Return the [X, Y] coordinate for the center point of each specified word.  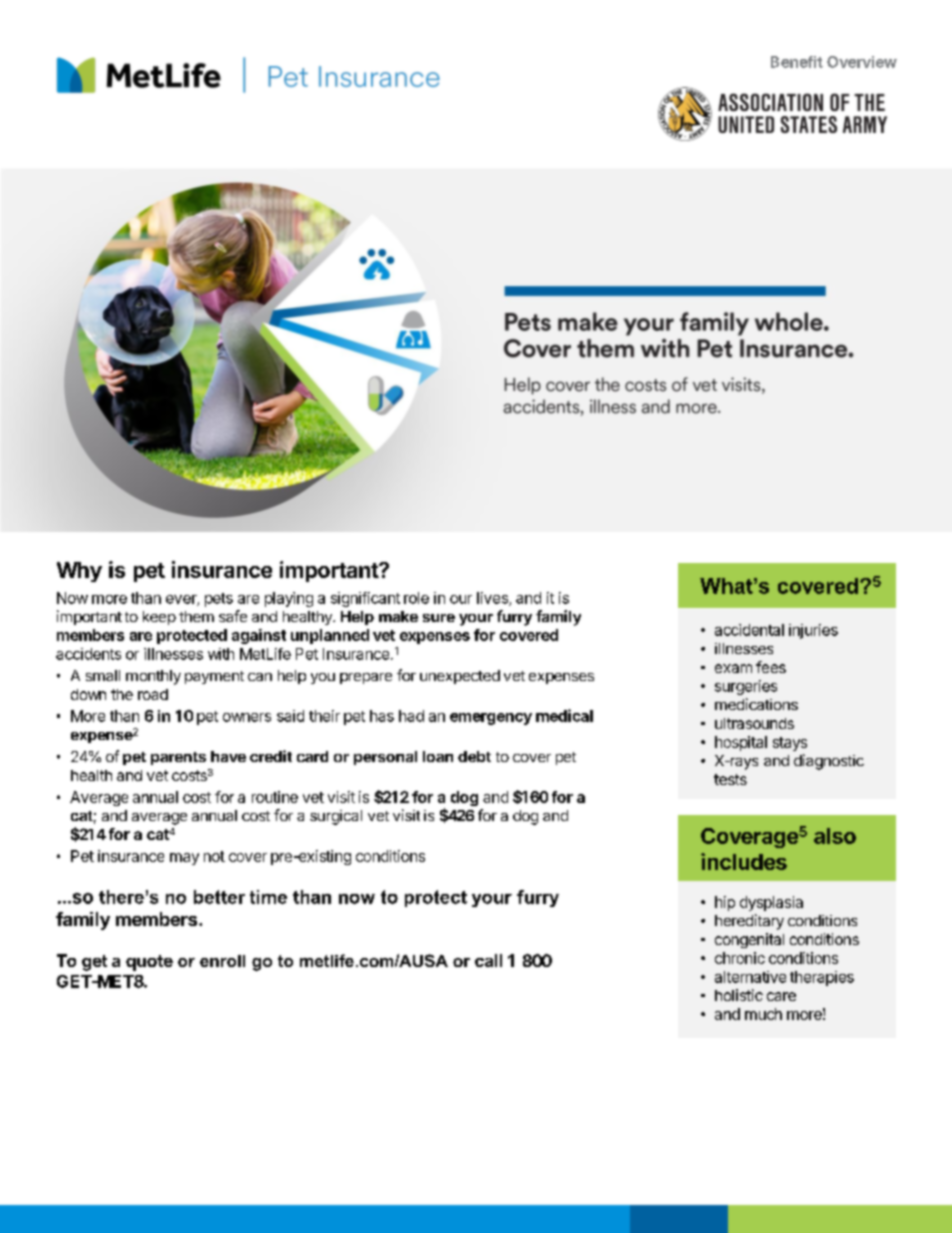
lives [493, 599]
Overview [862, 62]
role [416, 598]
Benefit [797, 62]
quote [149, 963]
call [488, 960]
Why [79, 572]
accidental [749, 630]
